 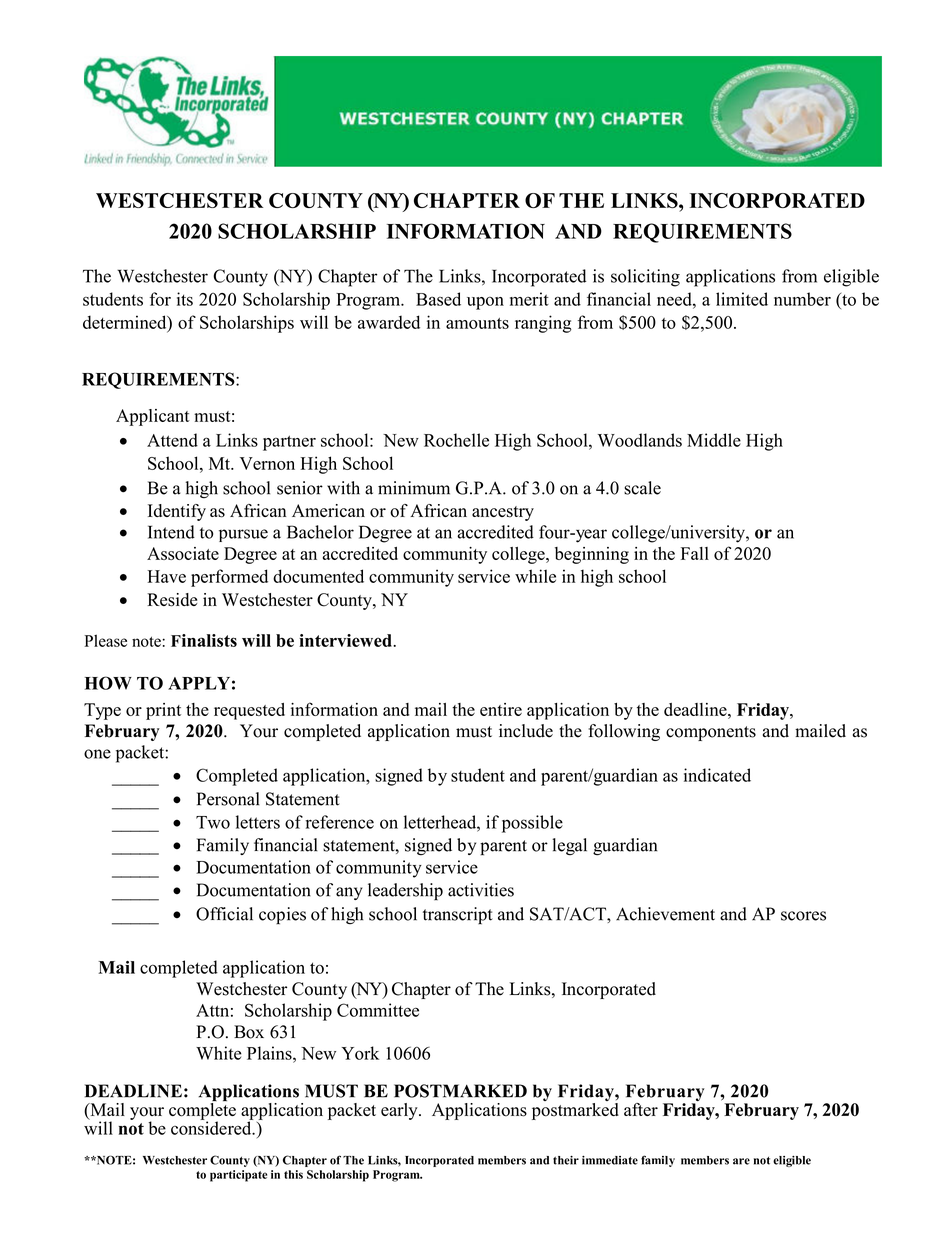 I want to click on Official, so click(x=224, y=914).
